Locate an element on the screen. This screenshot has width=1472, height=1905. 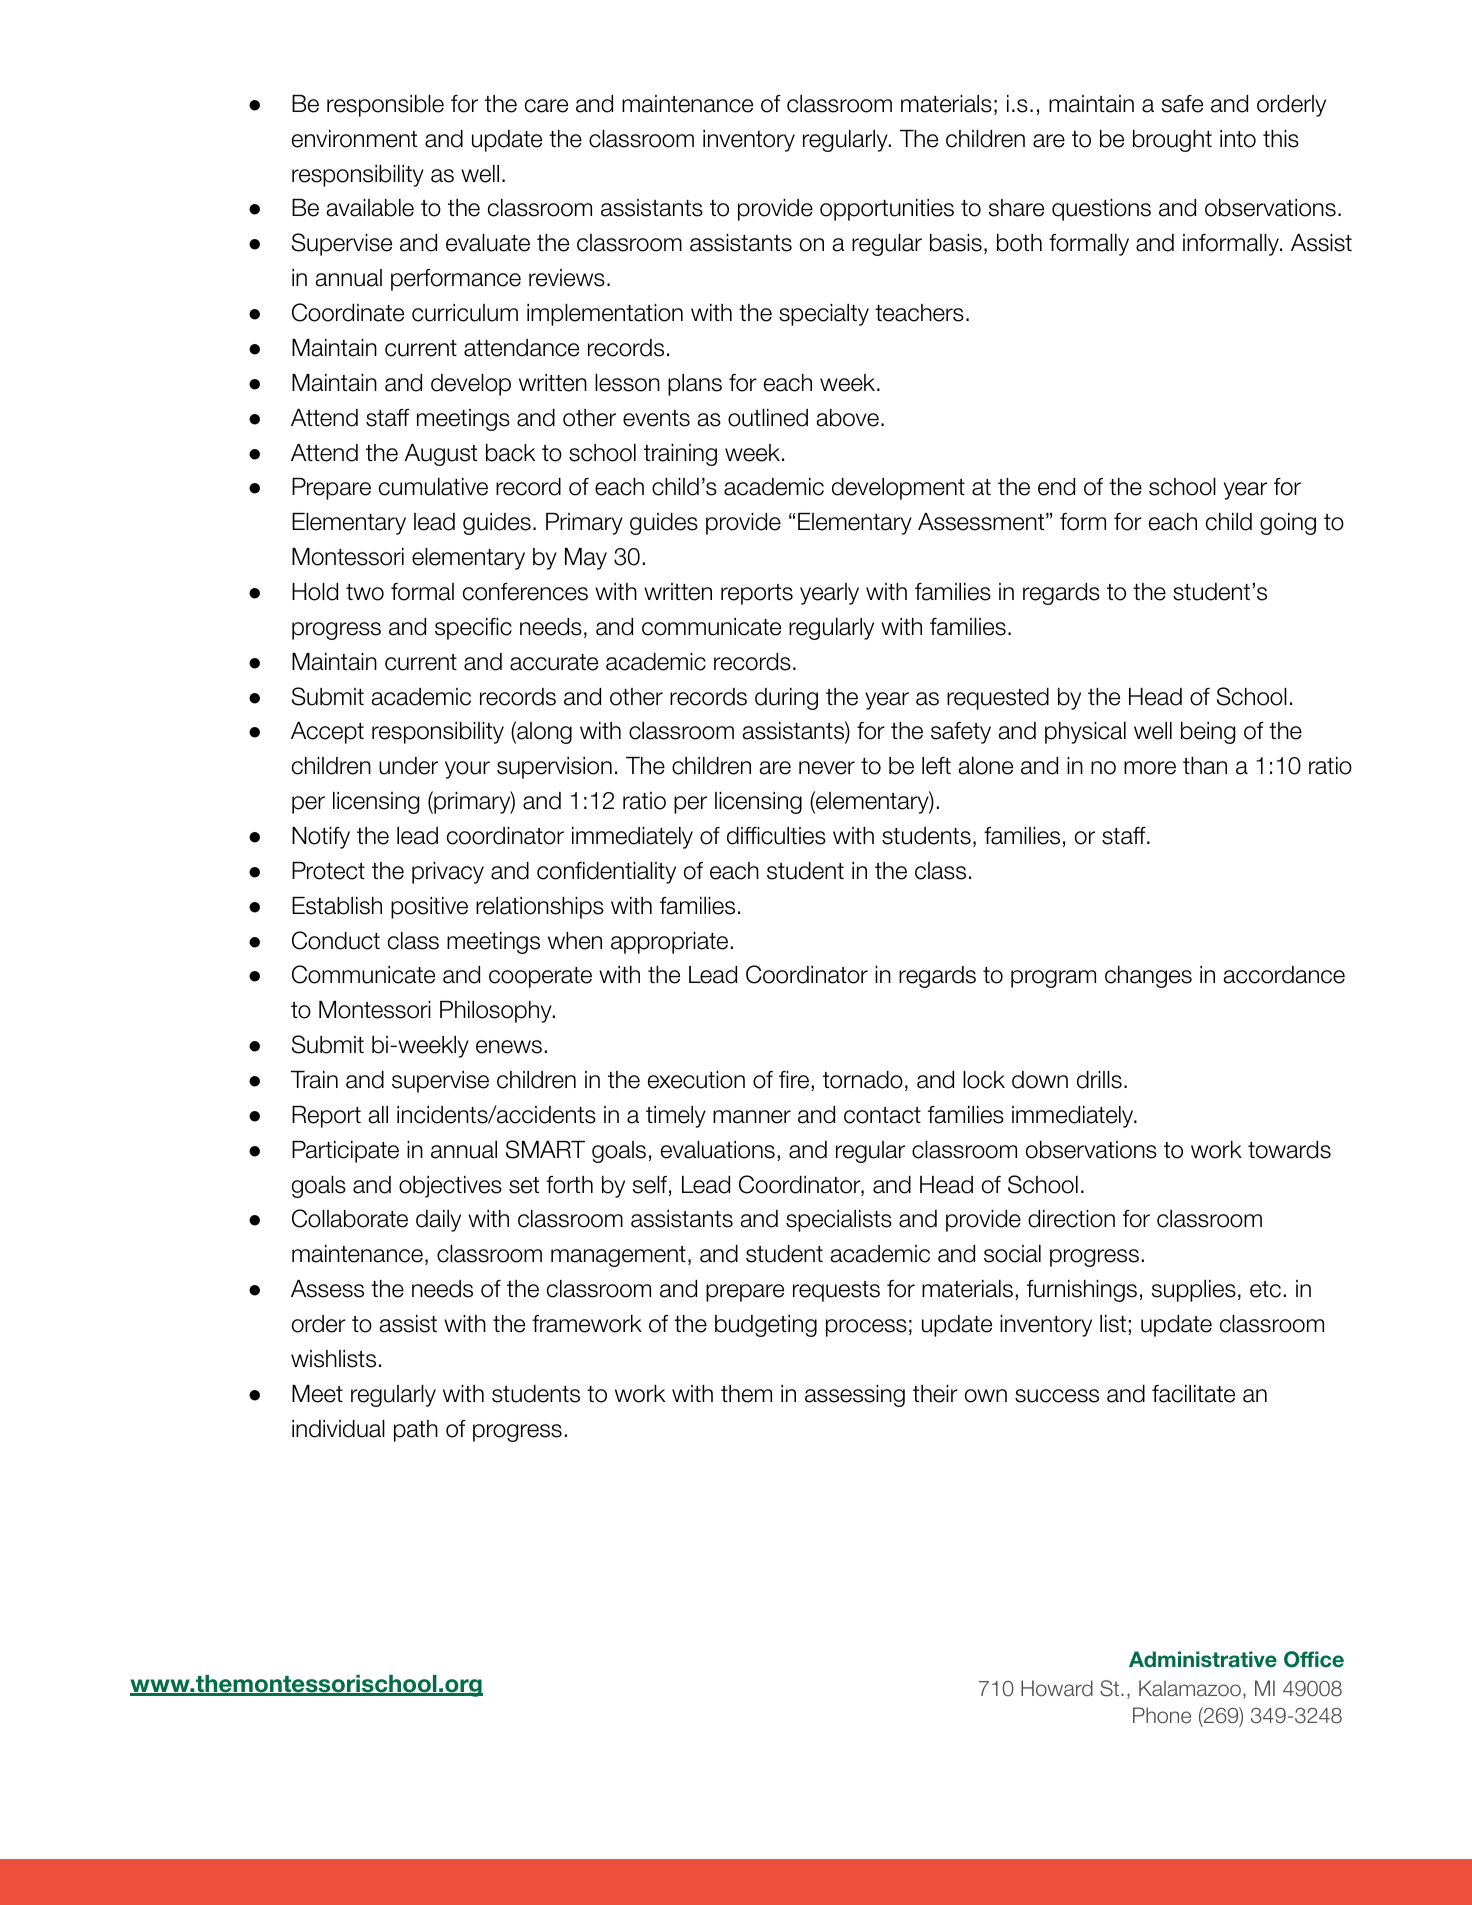
opportunities is located at coordinates (887, 210).
